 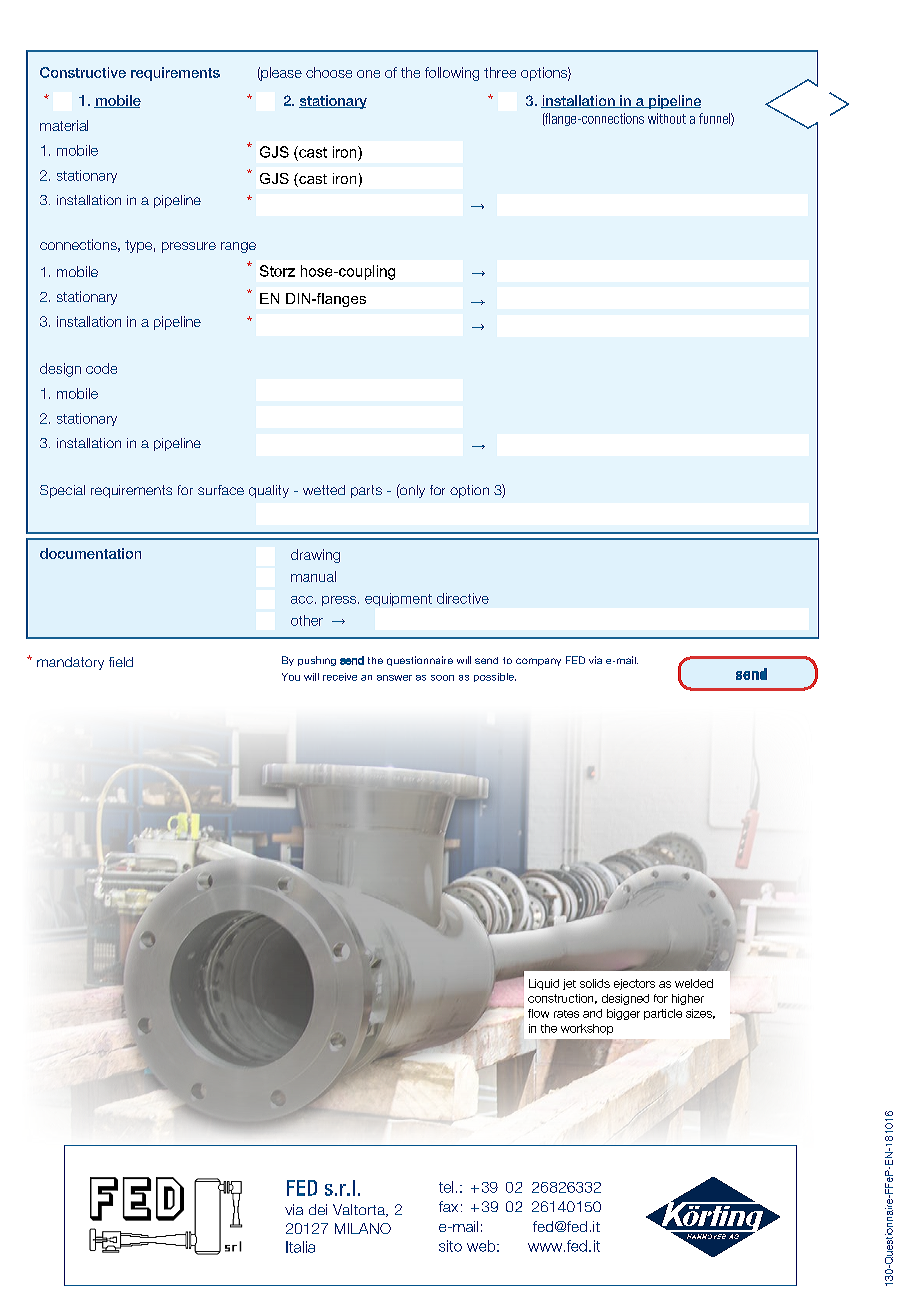 What do you see at coordinates (394, 678) in the screenshot?
I see `answer` at bounding box center [394, 678].
